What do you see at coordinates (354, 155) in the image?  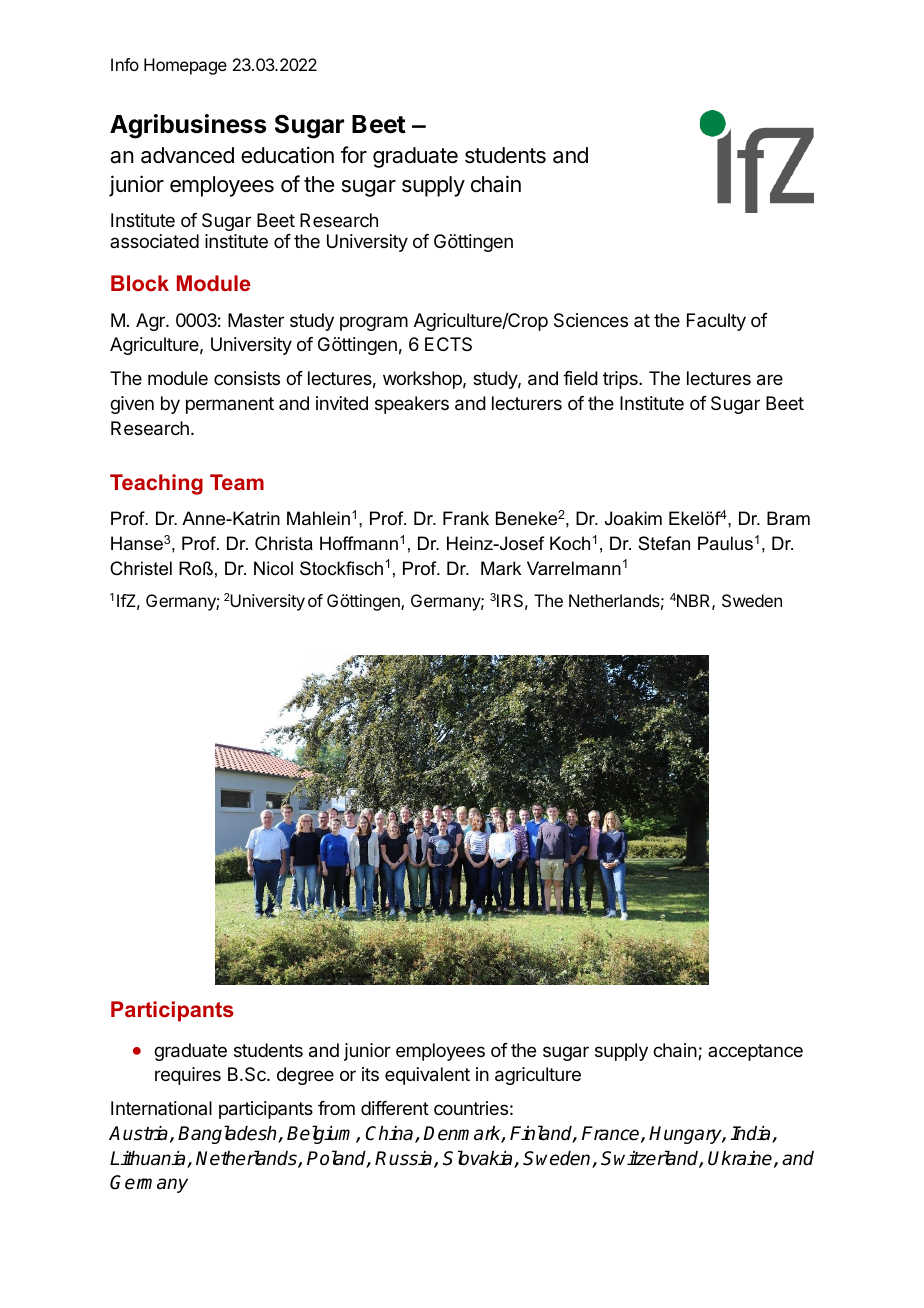 I see `for` at bounding box center [354, 155].
